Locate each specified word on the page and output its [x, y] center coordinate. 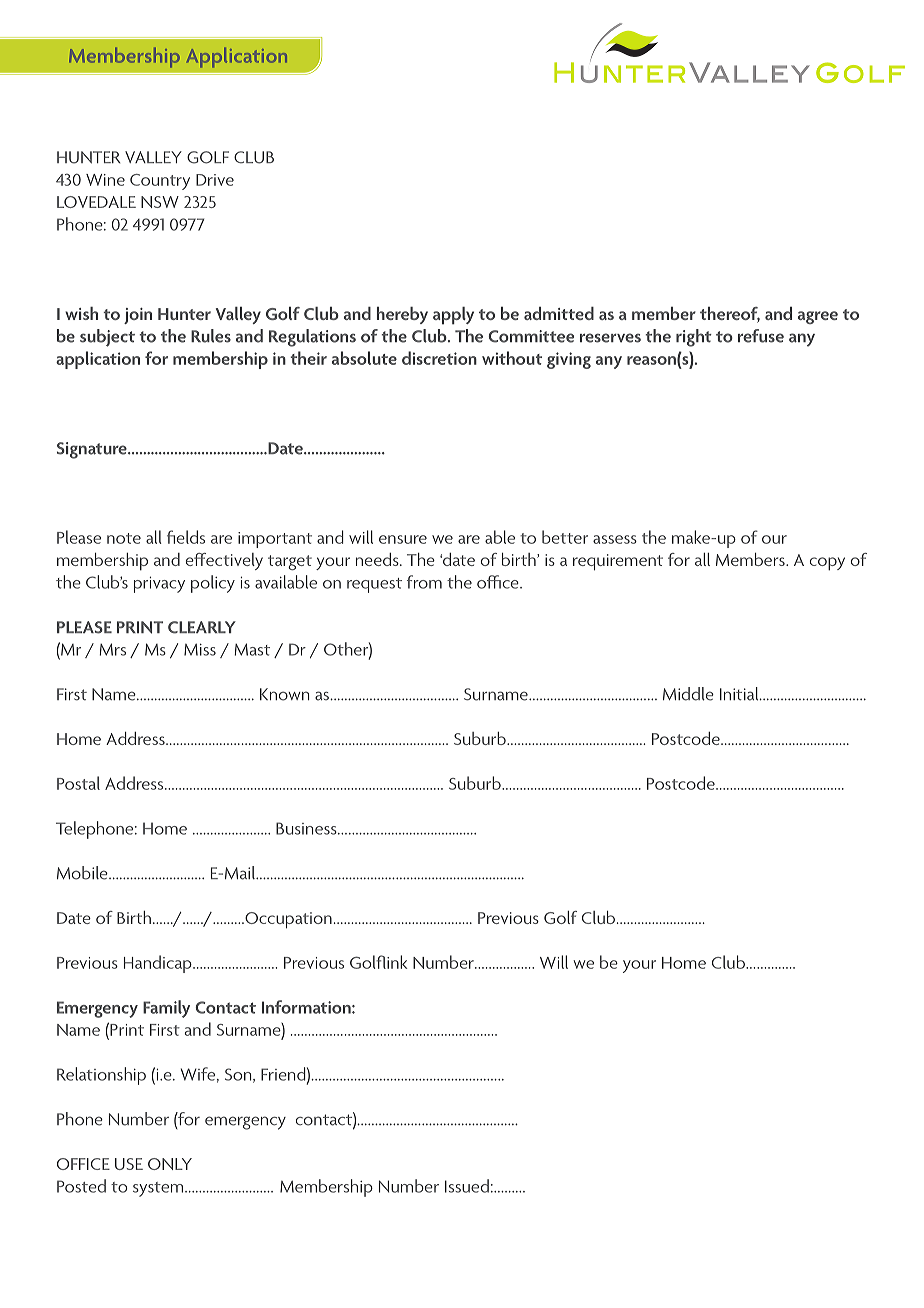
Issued [467, 1186]
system [159, 1189]
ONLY [170, 1164]
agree [818, 317]
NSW [160, 202]
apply [453, 316]
